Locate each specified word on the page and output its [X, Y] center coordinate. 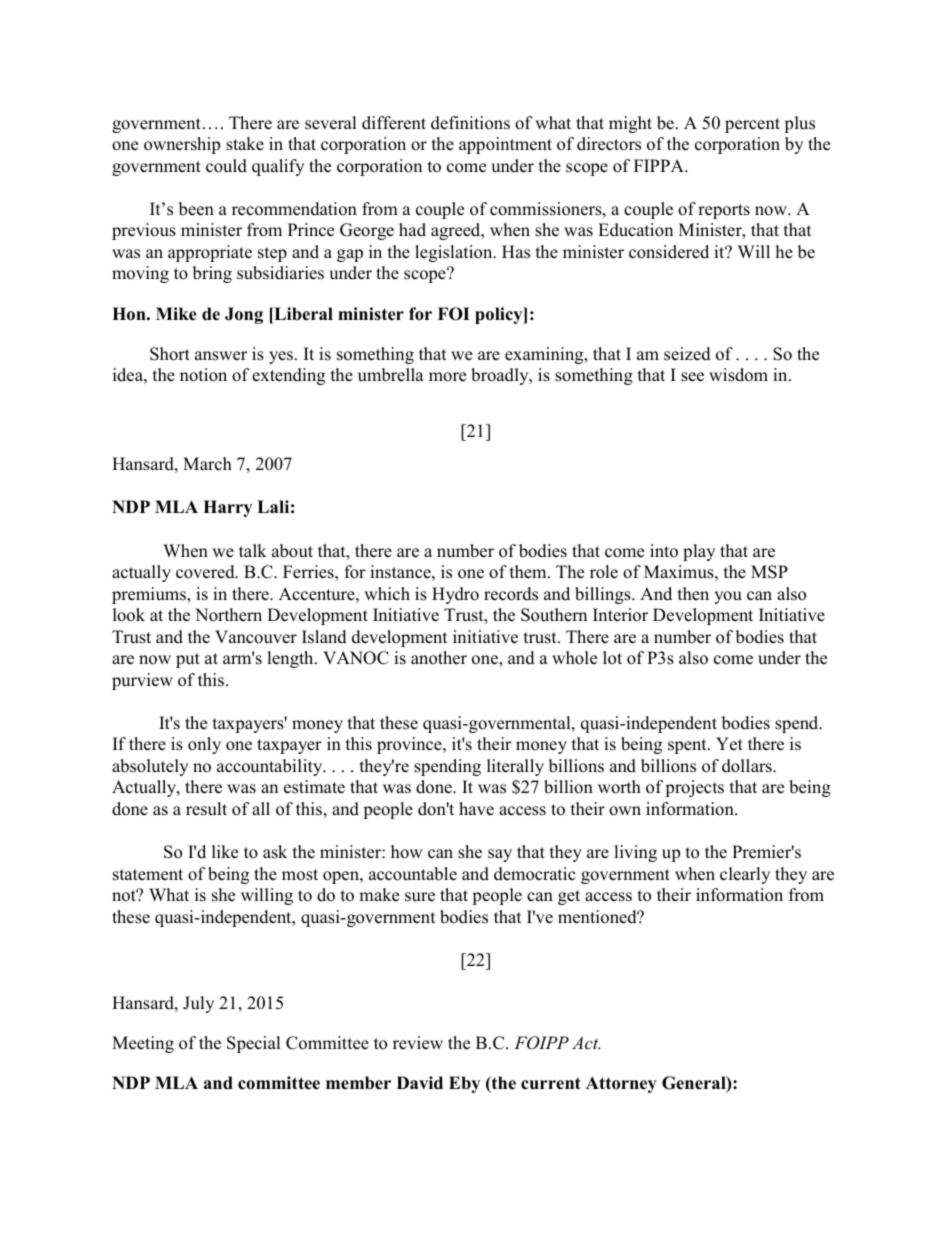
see [692, 377]
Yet [729, 744]
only [204, 745]
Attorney [621, 1084]
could [226, 166]
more [447, 377]
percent [752, 125]
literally [515, 767]
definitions [470, 123]
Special [253, 1044]
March [207, 464]
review [418, 1043]
